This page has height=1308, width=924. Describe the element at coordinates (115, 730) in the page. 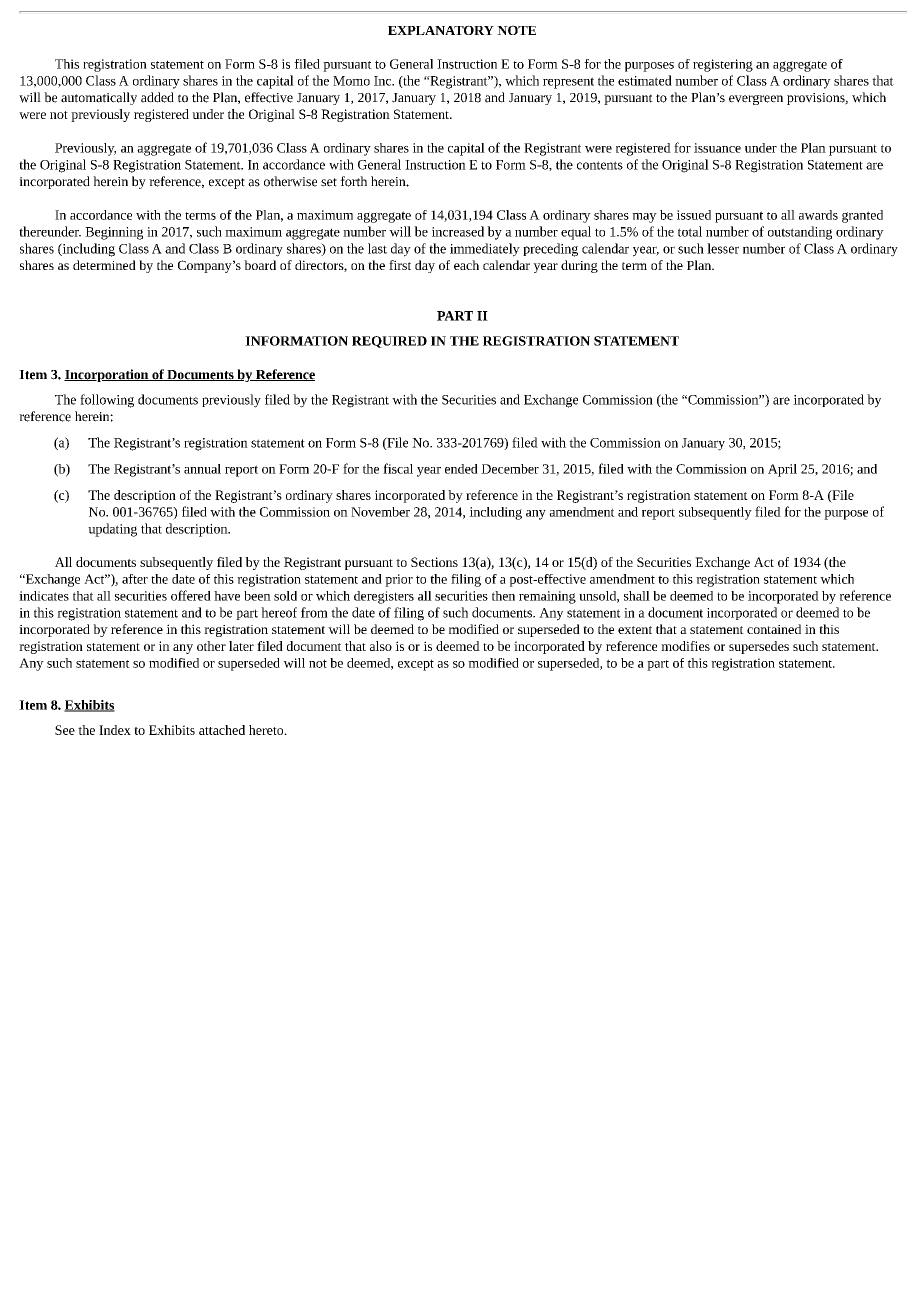

I see `Index` at that location.
